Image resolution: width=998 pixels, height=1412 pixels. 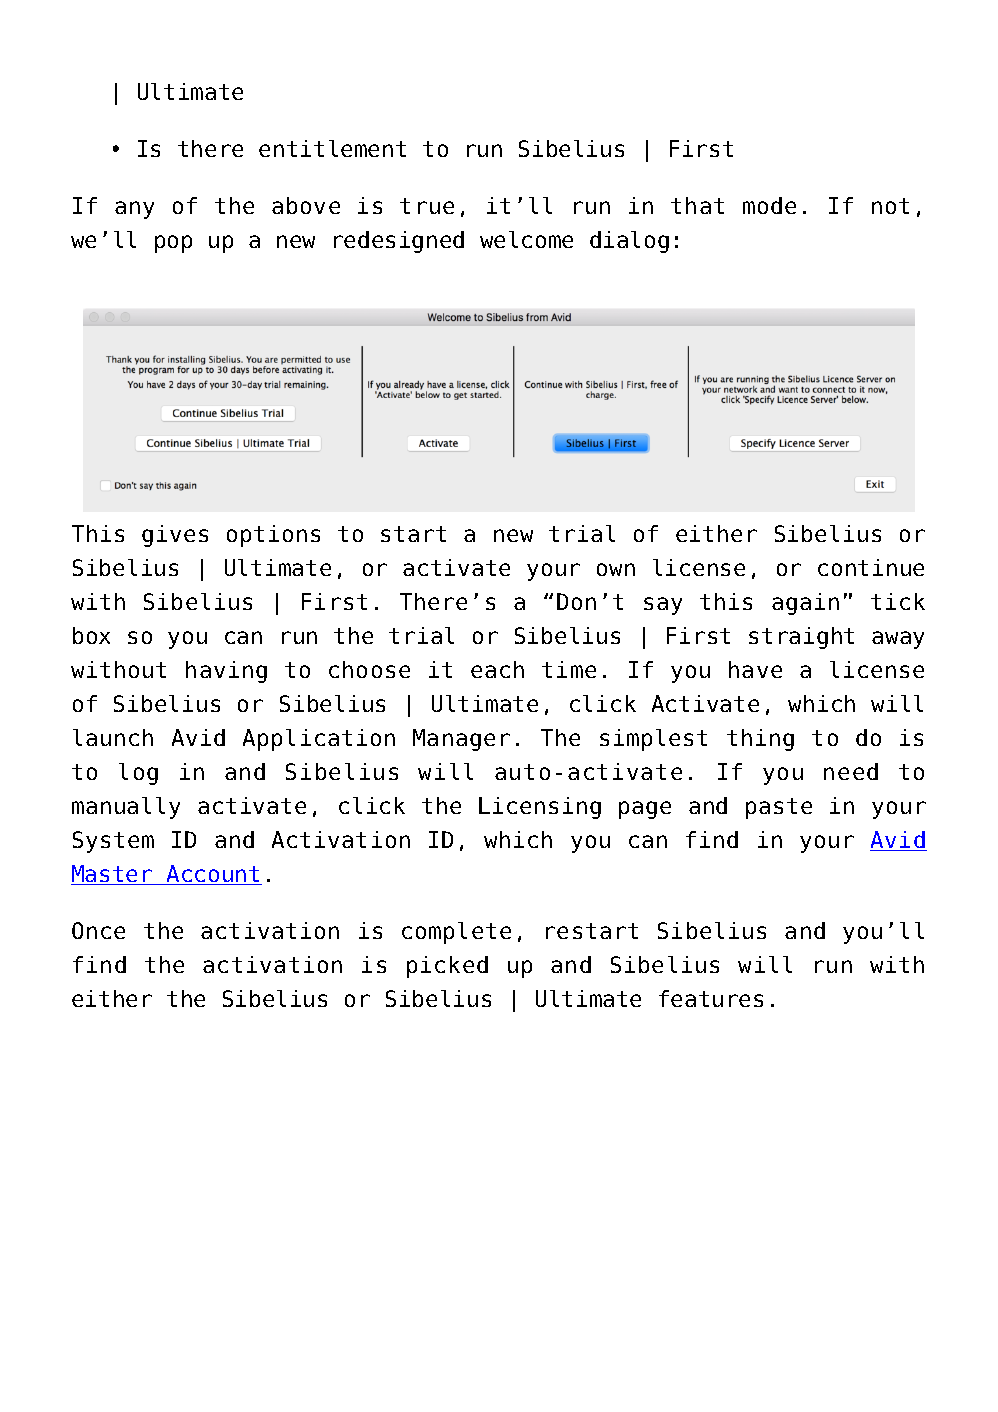 I want to click on own, so click(x=616, y=569).
